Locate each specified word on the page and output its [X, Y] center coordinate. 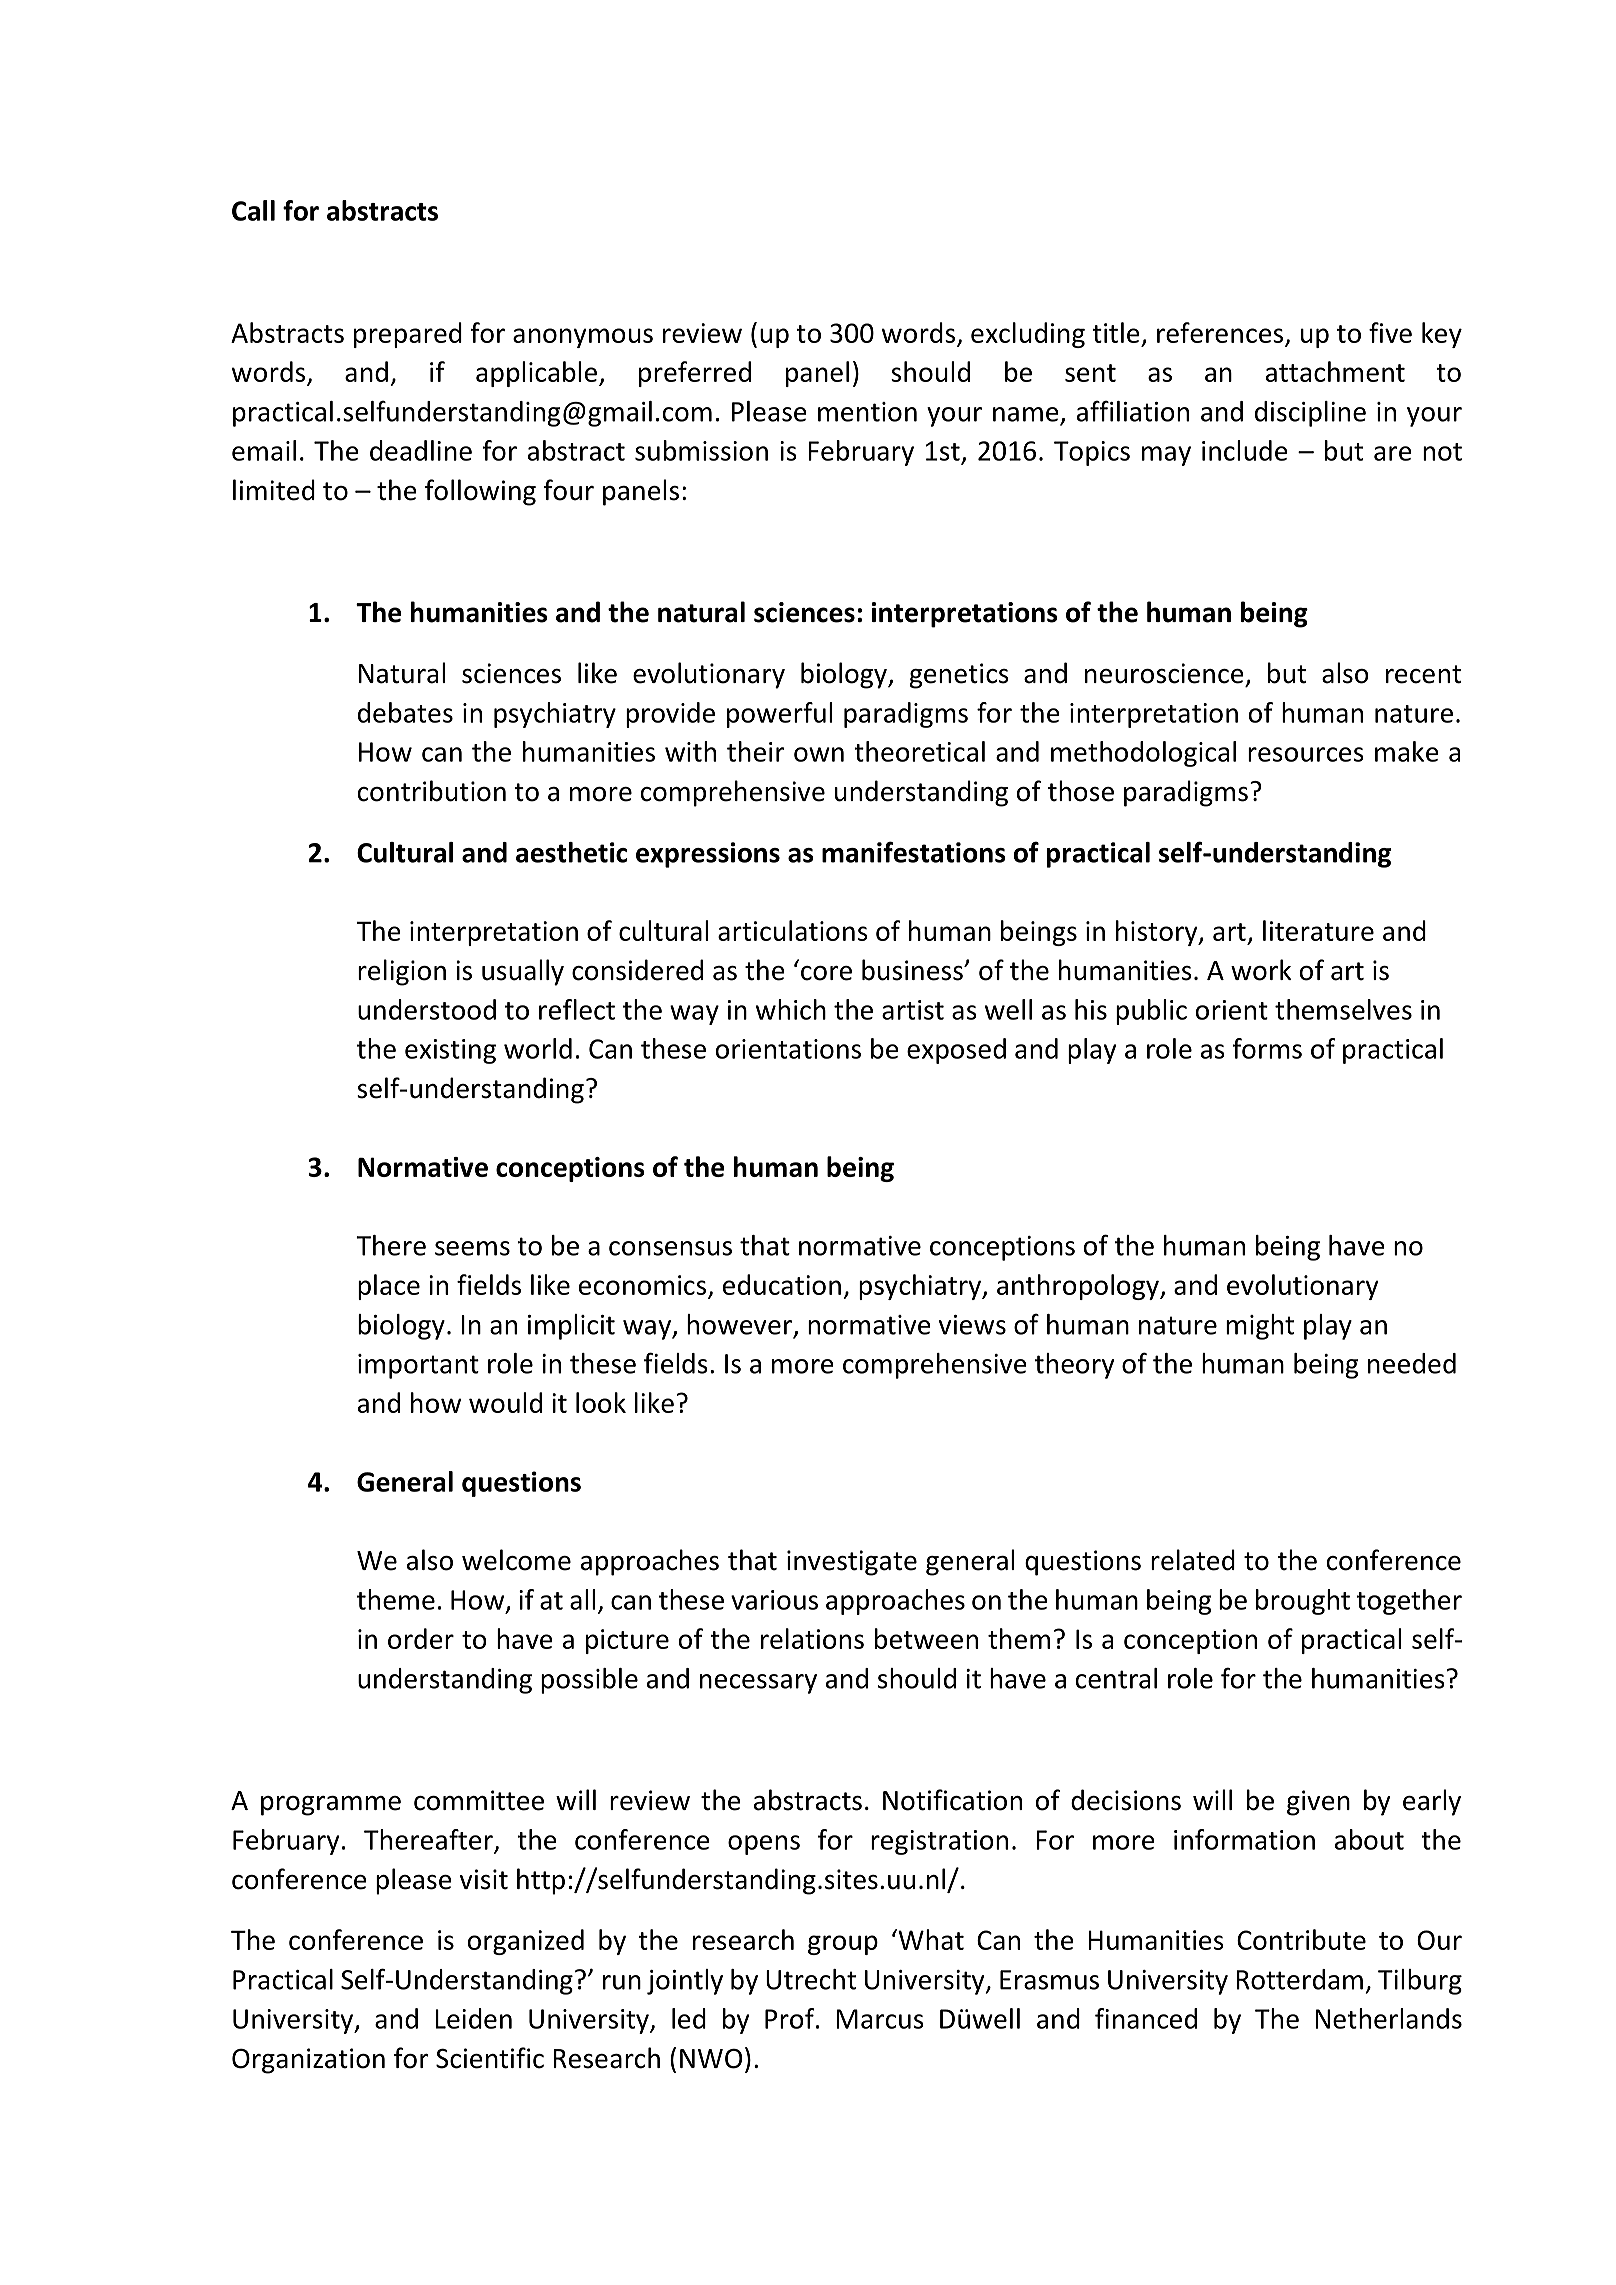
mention [867, 412]
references [1220, 332]
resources [1306, 754]
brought [1303, 1602]
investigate [852, 1563]
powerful [779, 715]
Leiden [473, 2018]
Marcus [880, 2019]
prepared [408, 335]
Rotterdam [1299, 1979]
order [421, 1638]
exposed [956, 1051]
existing [450, 1051]
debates [405, 712]
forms [1267, 1048]
